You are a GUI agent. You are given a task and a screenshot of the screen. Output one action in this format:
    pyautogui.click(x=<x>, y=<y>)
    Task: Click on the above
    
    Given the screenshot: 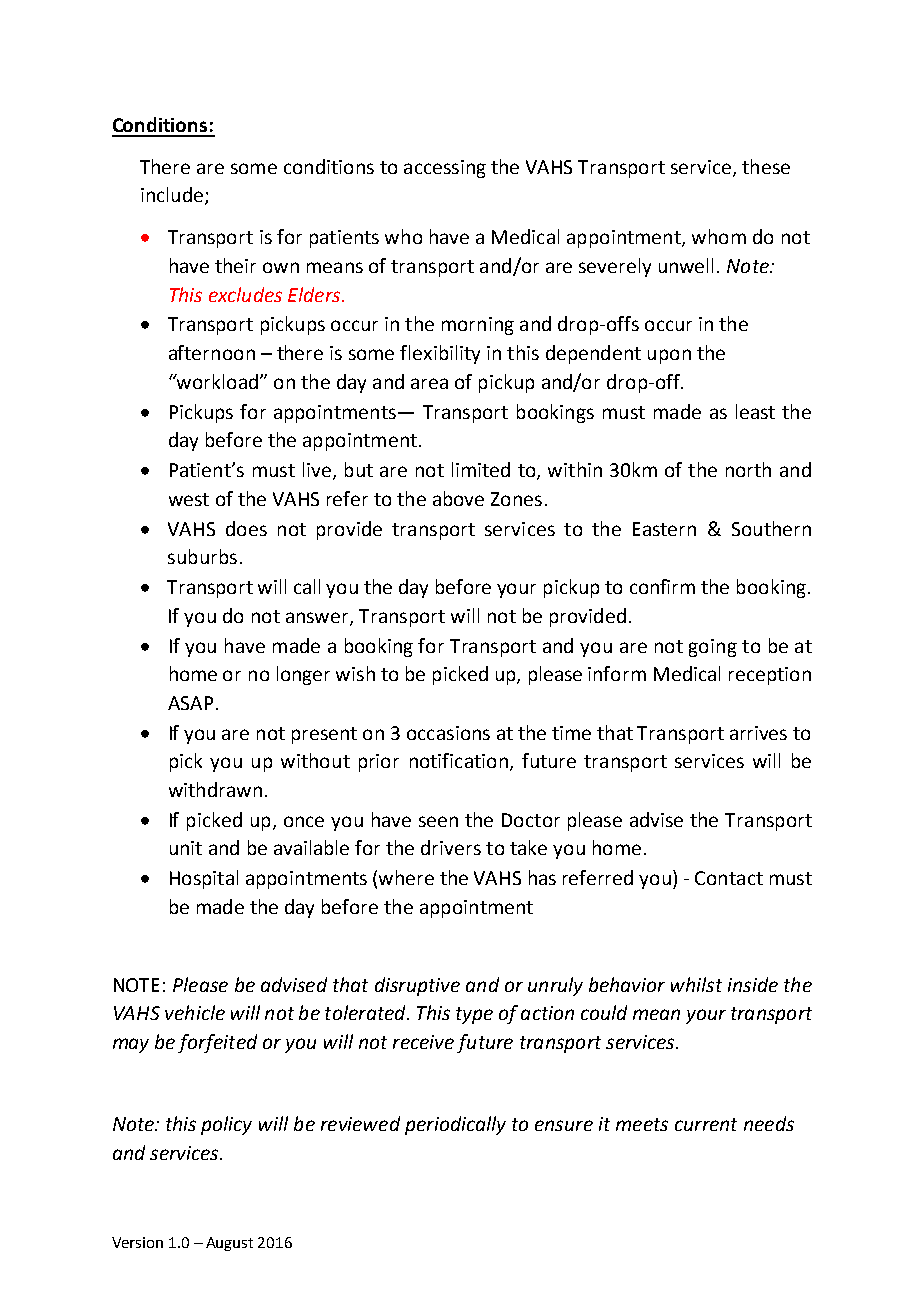 What is the action you would take?
    pyautogui.click(x=458, y=498)
